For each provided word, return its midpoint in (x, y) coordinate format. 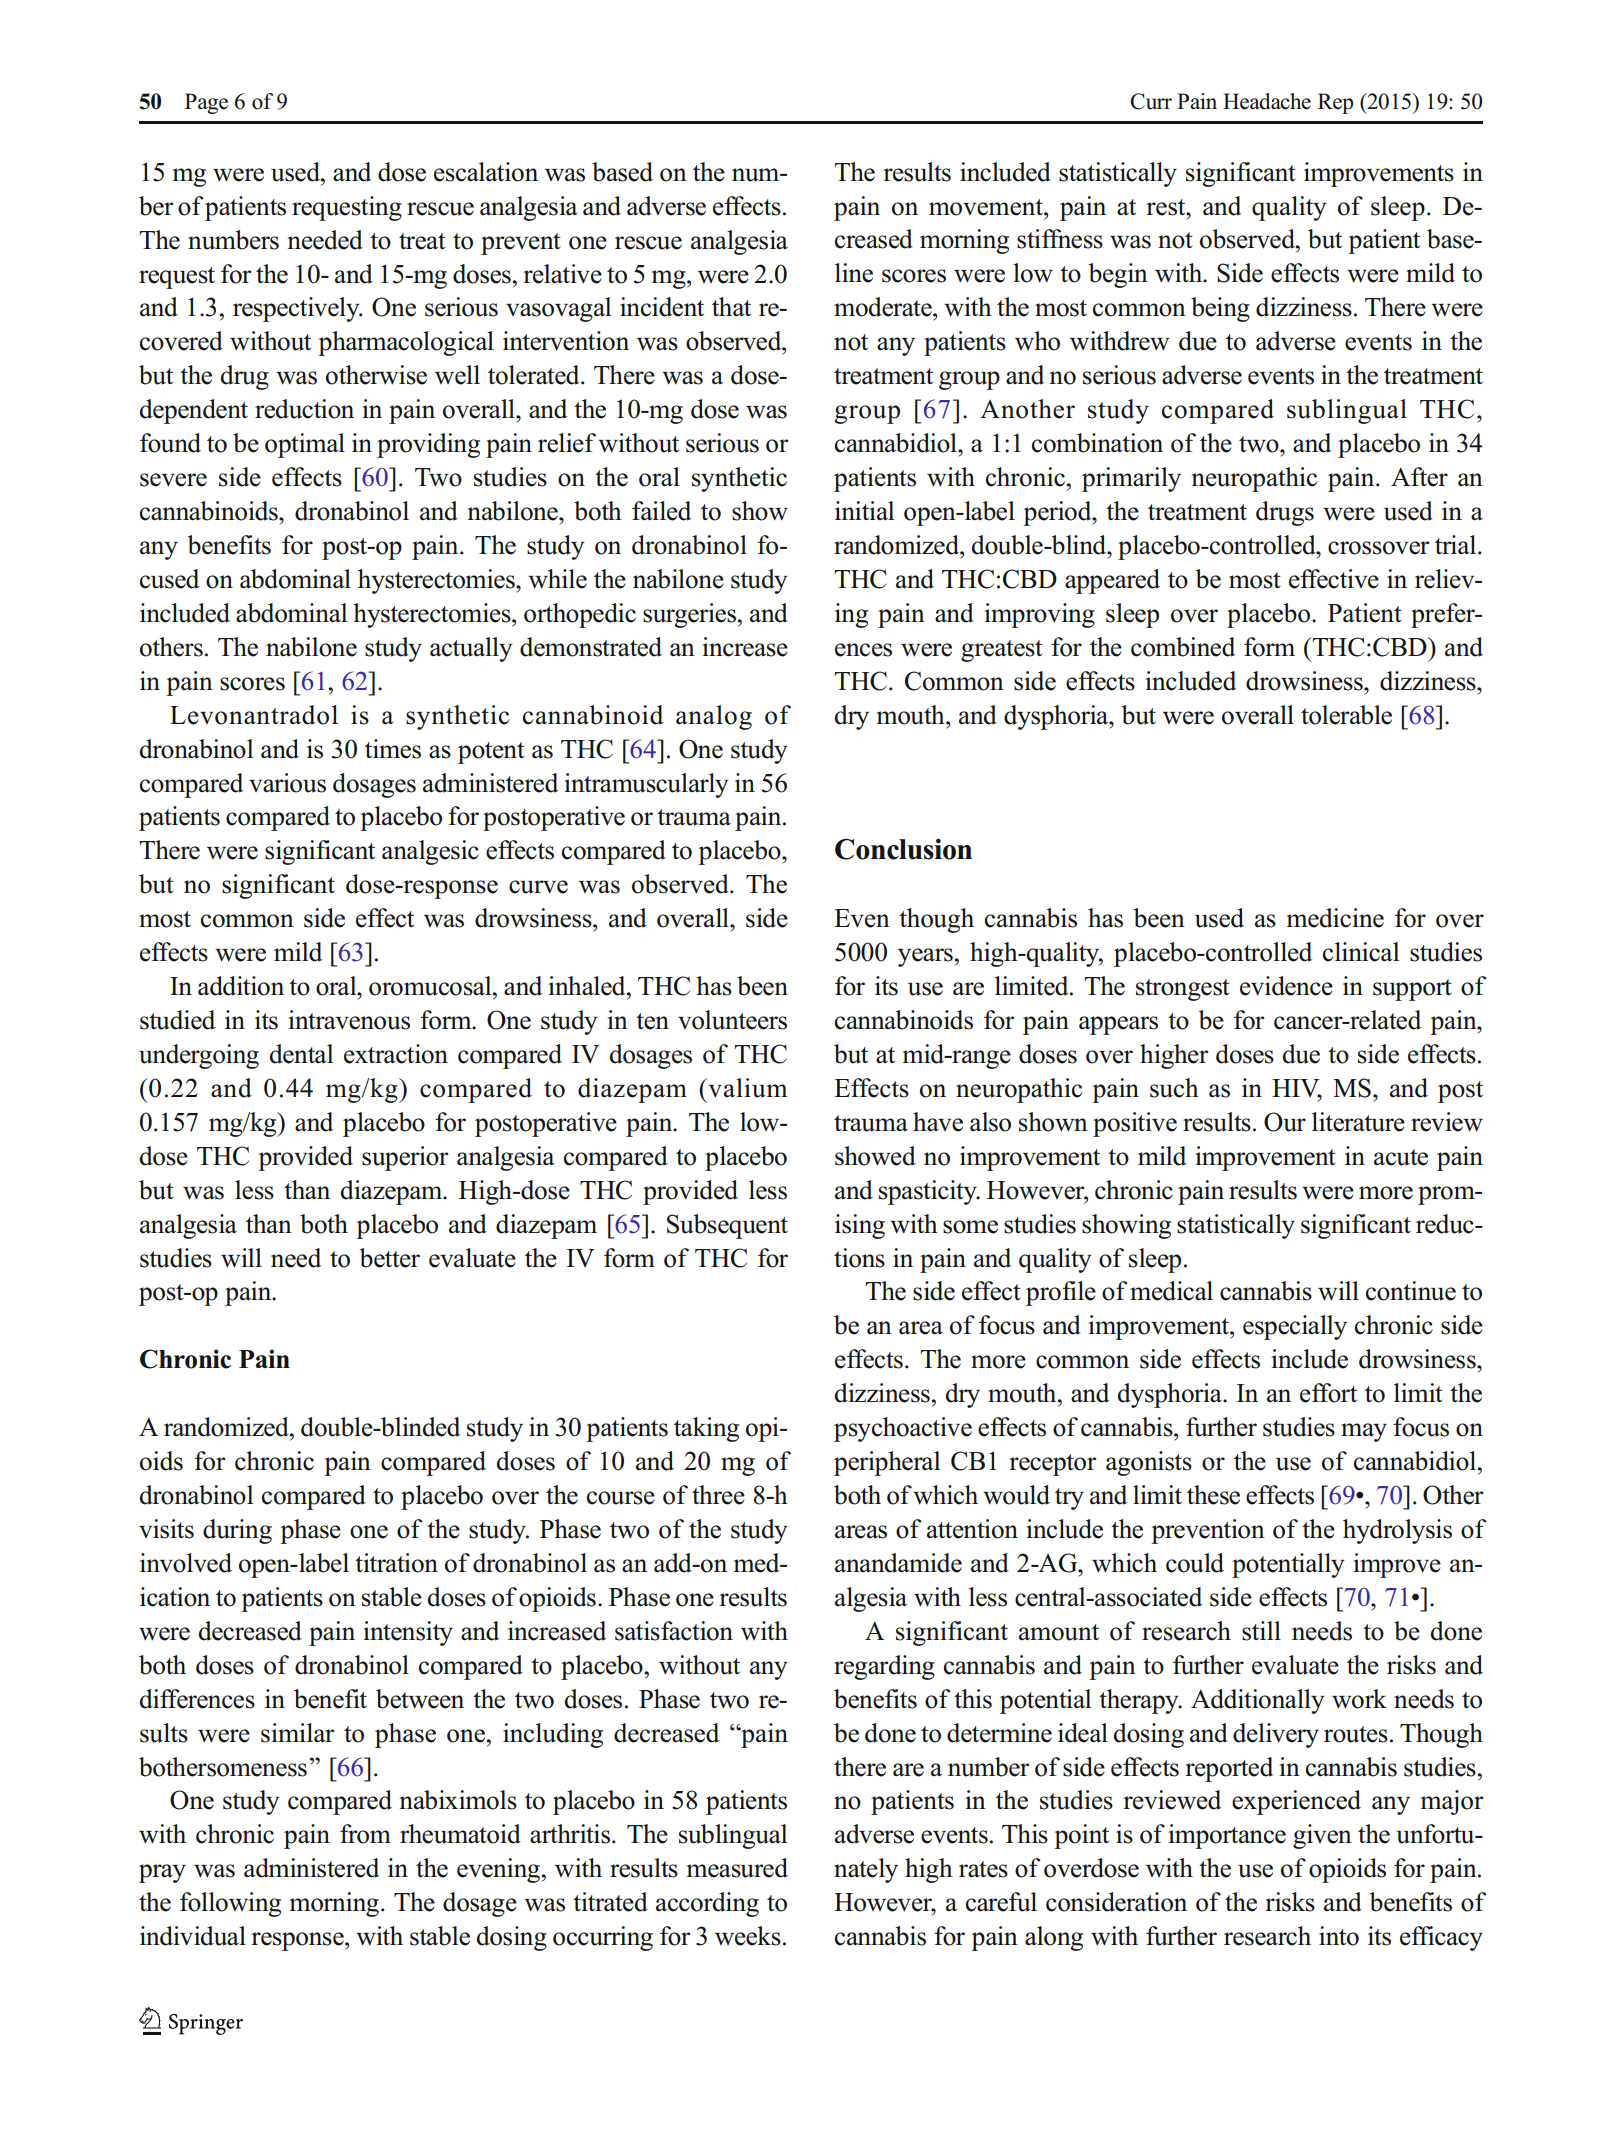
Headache (1267, 101)
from (365, 1834)
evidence (1286, 986)
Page (206, 103)
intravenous (349, 1020)
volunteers (732, 1020)
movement (987, 207)
